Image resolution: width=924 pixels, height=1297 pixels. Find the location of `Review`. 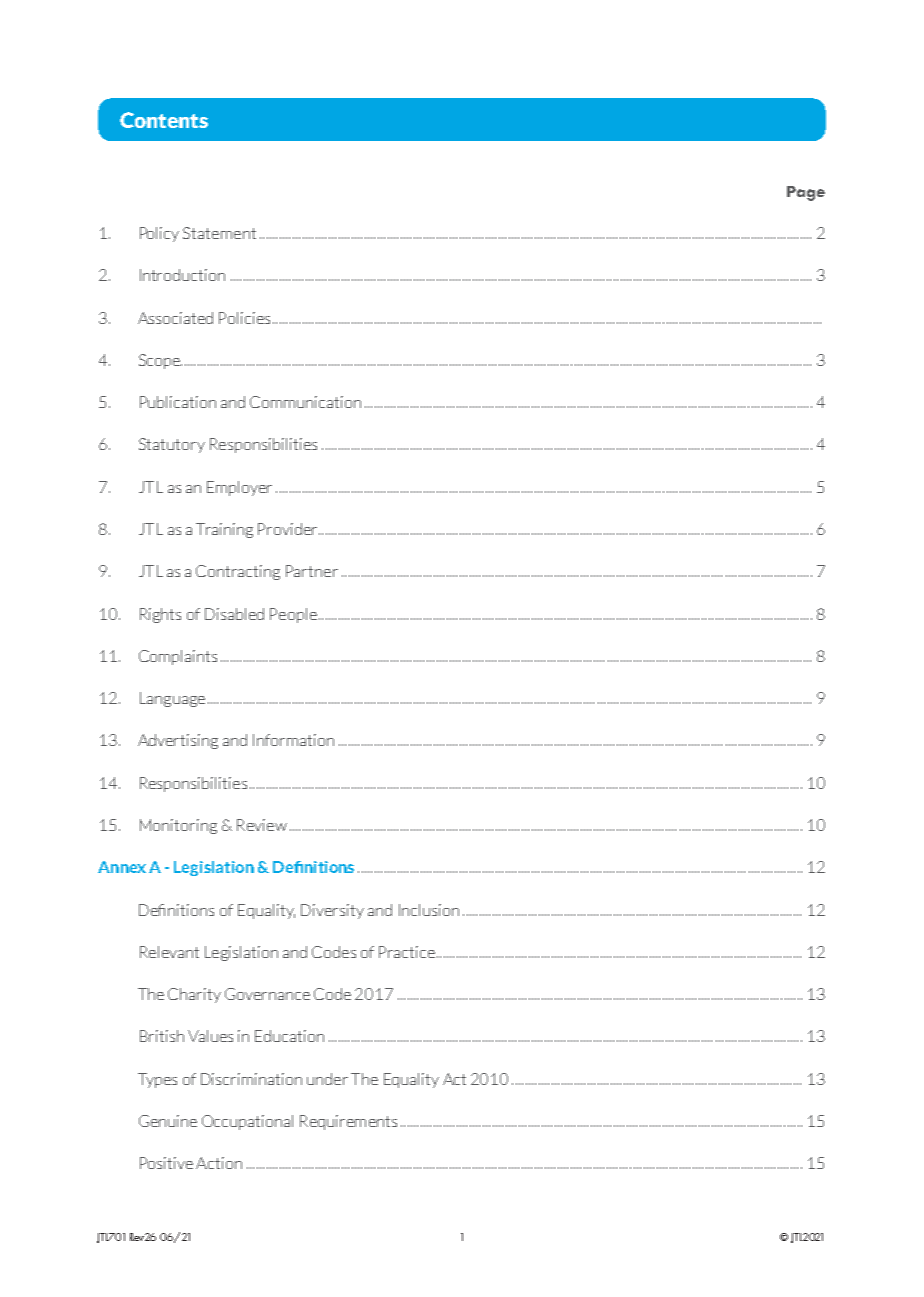

Review is located at coordinates (262, 825).
